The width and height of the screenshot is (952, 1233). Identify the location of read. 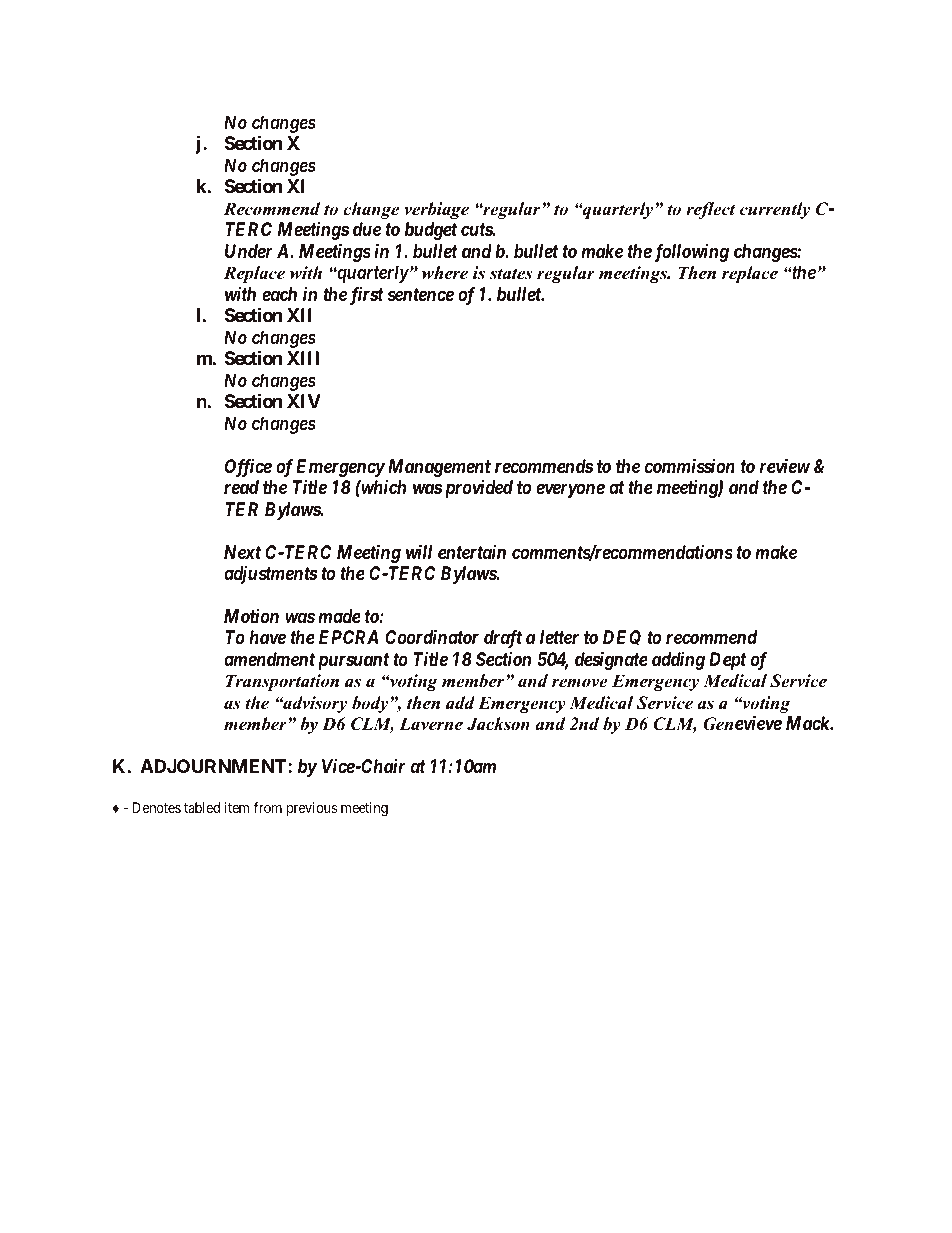
(241, 487).
